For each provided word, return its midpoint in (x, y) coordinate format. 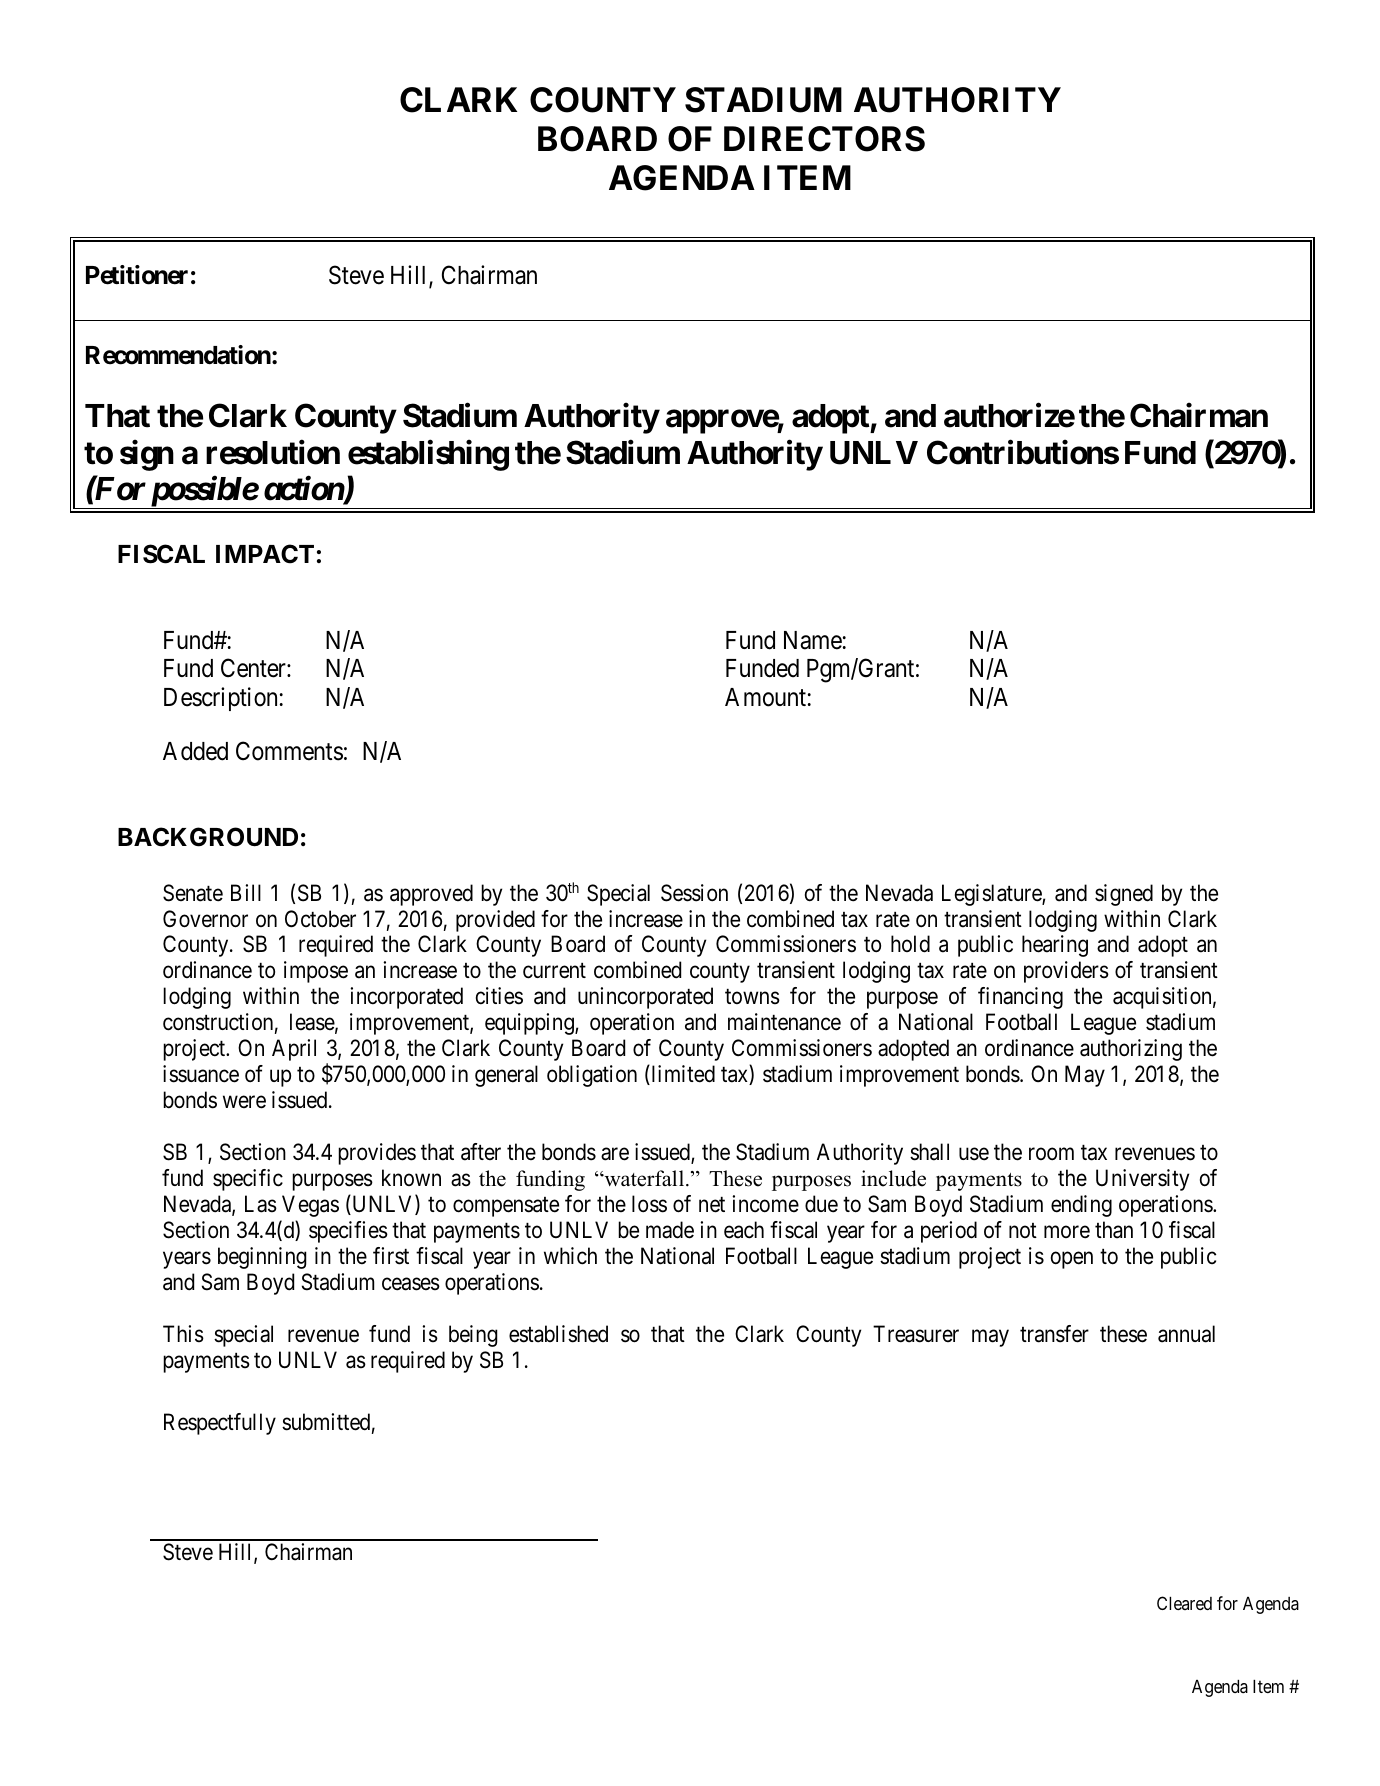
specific (248, 1180)
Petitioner (137, 275)
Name (813, 640)
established (558, 1334)
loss (649, 1204)
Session (694, 893)
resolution (273, 452)
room (1051, 1154)
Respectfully (220, 1424)
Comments (289, 751)
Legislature (992, 895)
